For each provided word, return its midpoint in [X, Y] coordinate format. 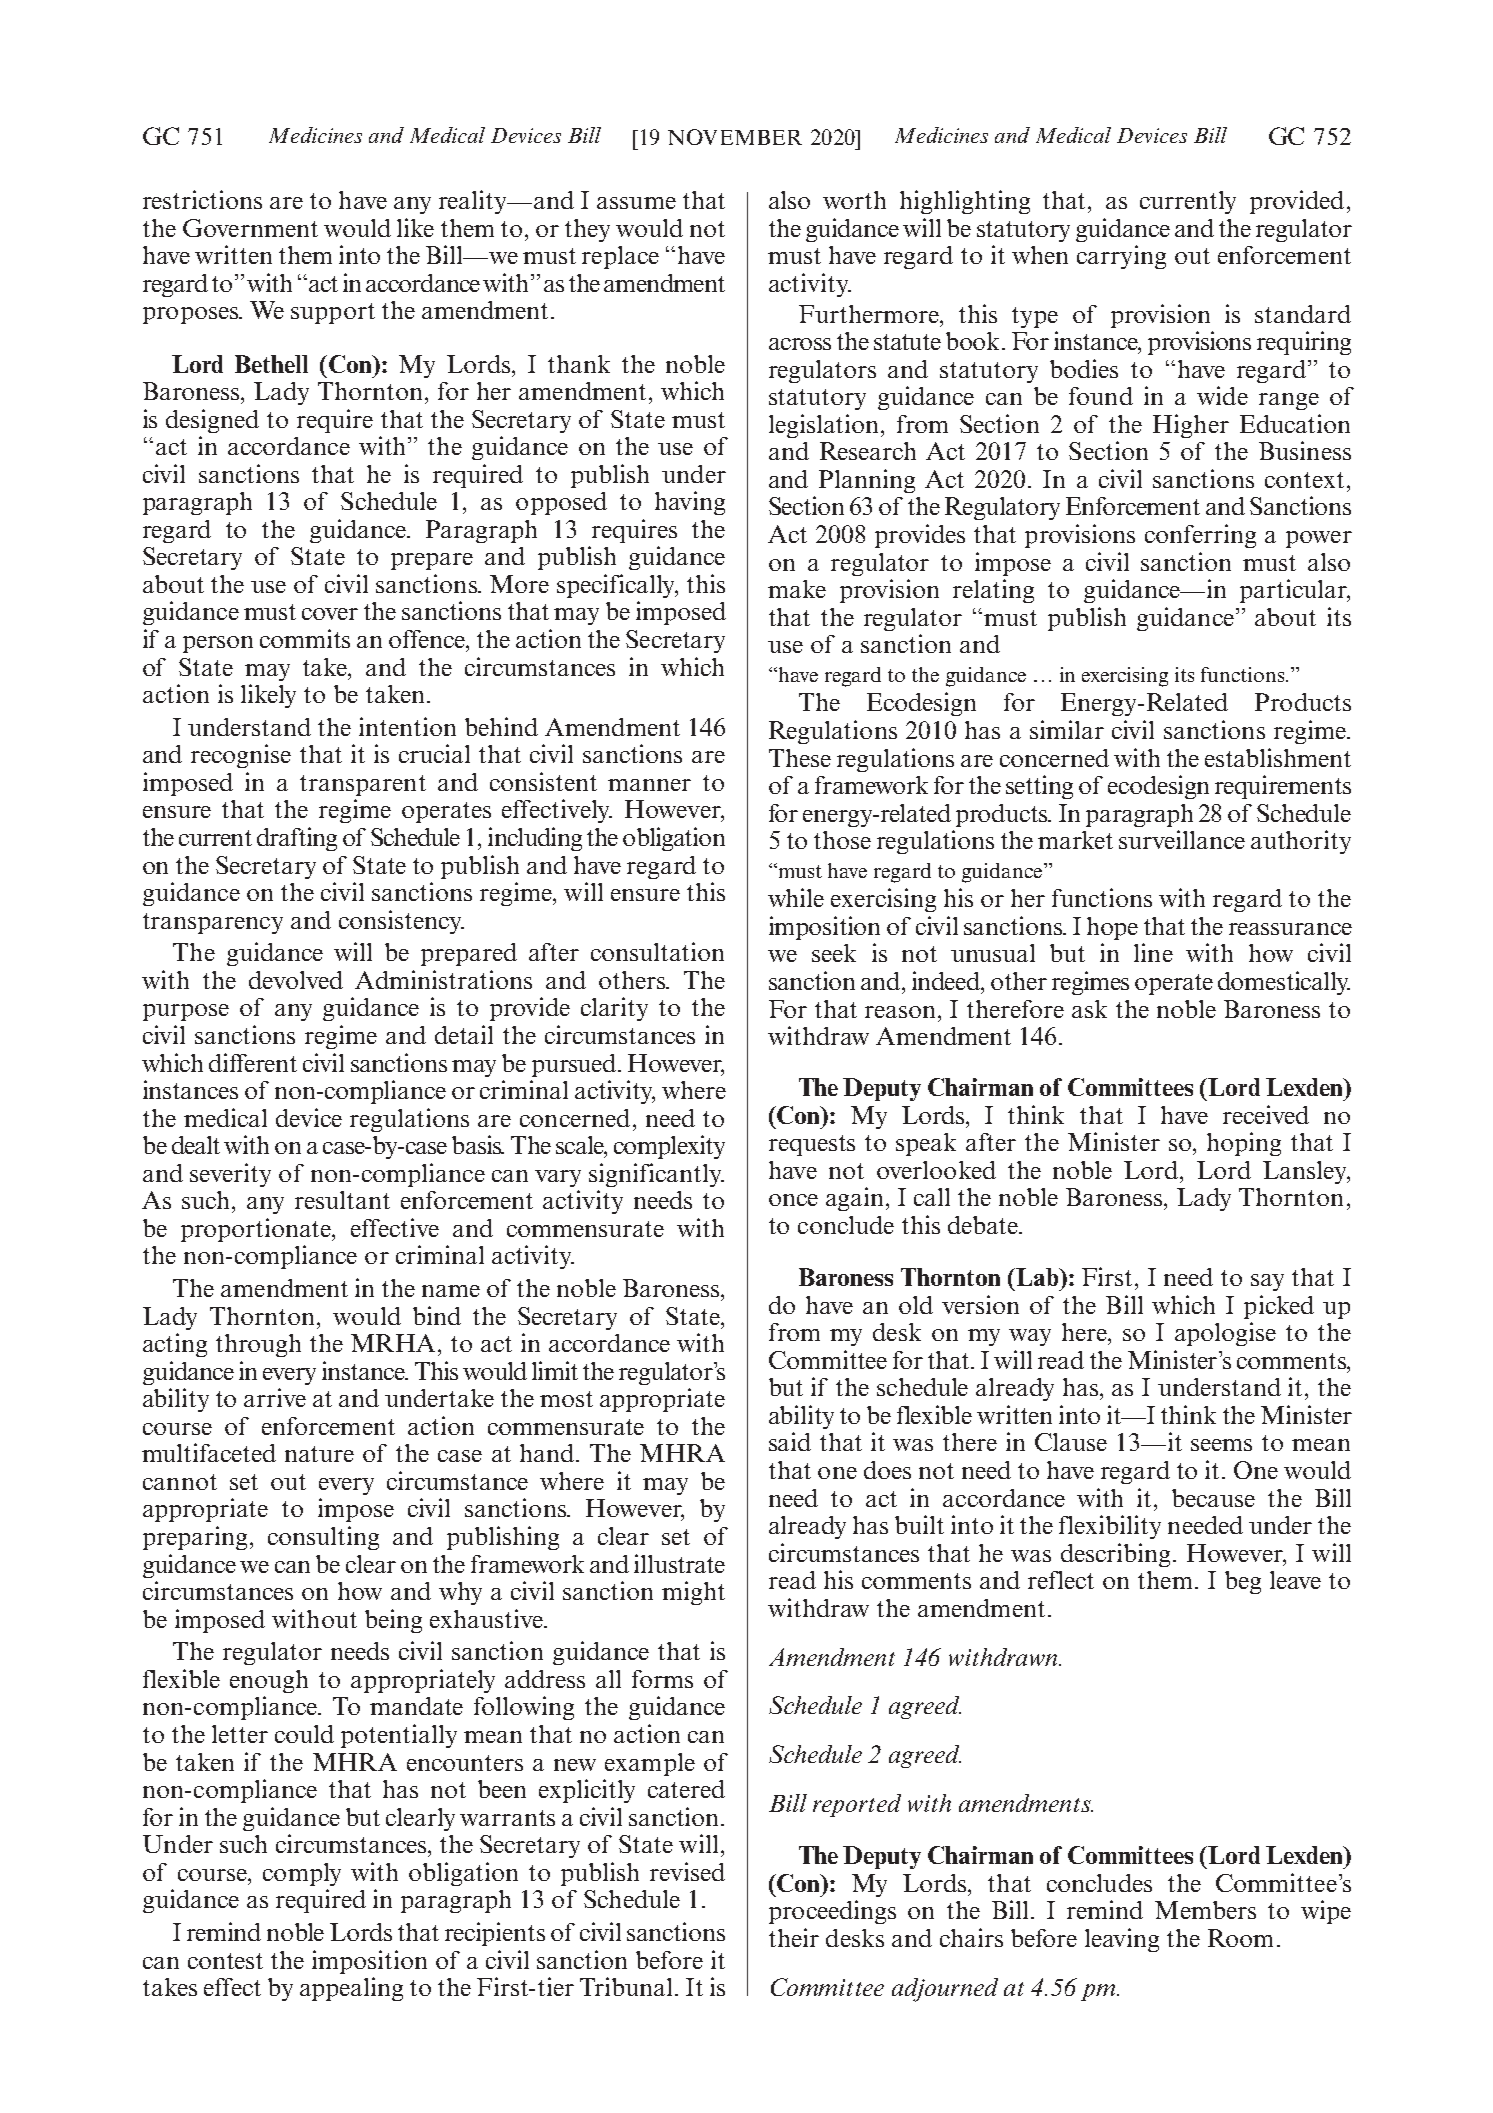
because [1213, 1498]
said [790, 1441]
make [797, 589]
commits [305, 638]
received [1266, 1114]
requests [812, 1145]
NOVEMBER [735, 137]
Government [250, 228]
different [253, 1062]
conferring [1200, 536]
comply [302, 1874]
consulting [323, 1538]
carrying [1121, 257]
